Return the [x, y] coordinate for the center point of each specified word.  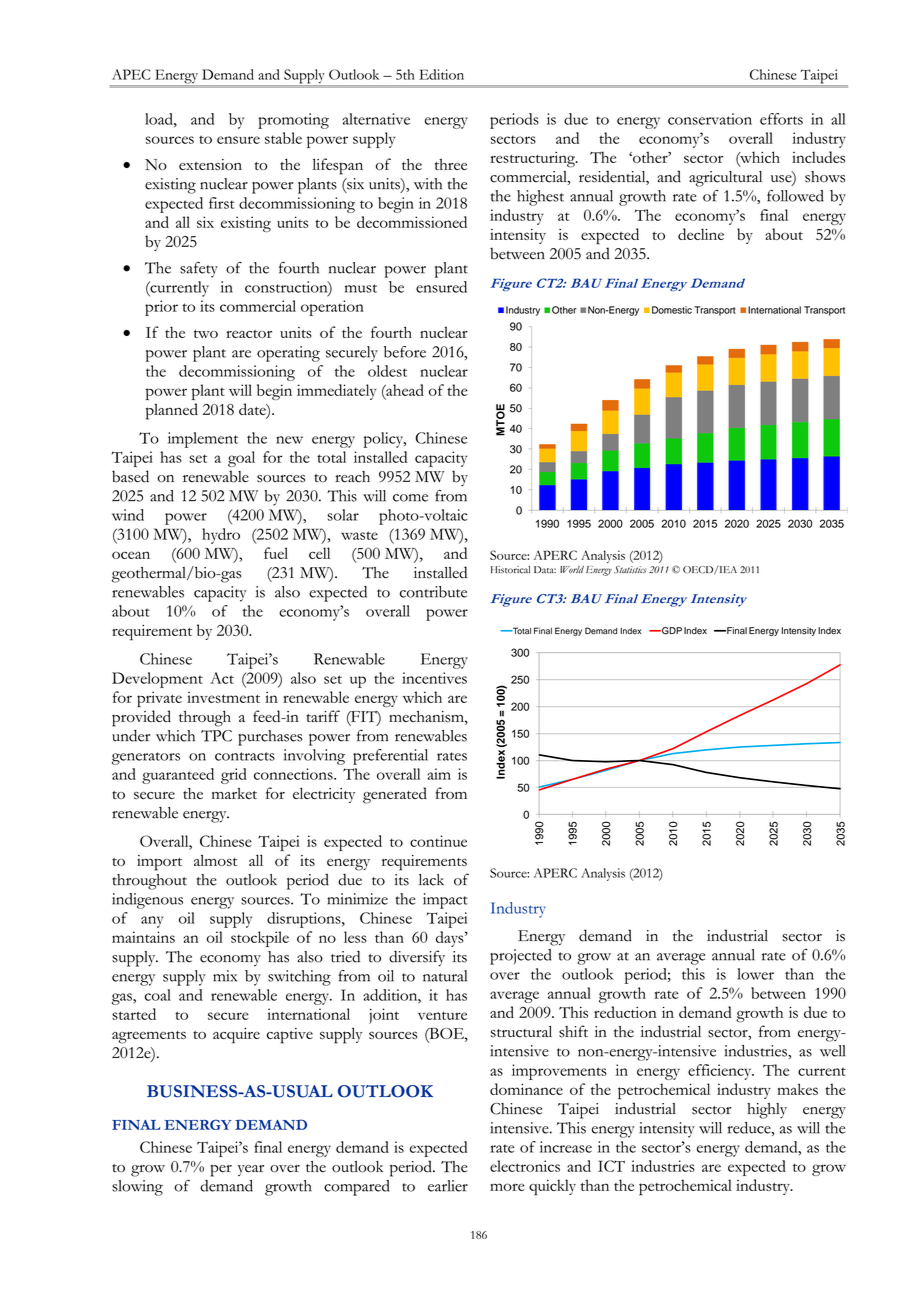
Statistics [630, 569]
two [206, 334]
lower [755, 974]
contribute [433, 592]
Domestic [672, 310]
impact [445, 901]
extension [210, 165]
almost [215, 860]
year [251, 1170]
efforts [781, 119]
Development [157, 680]
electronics [525, 1166]
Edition [441, 74]
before [405, 352]
